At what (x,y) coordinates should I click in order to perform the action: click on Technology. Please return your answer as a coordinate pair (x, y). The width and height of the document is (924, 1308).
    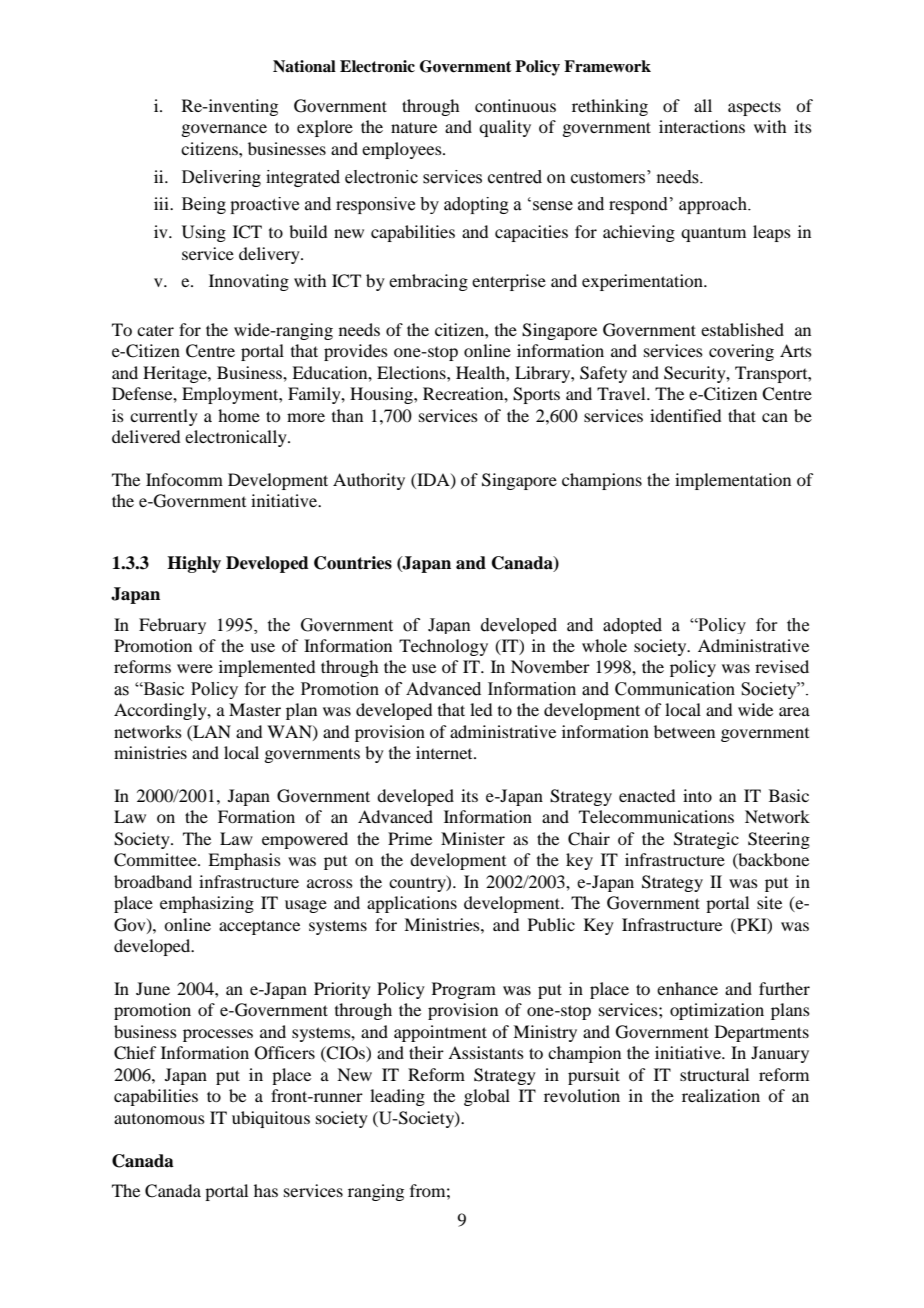
    Looking at the image, I should click on (443, 647).
